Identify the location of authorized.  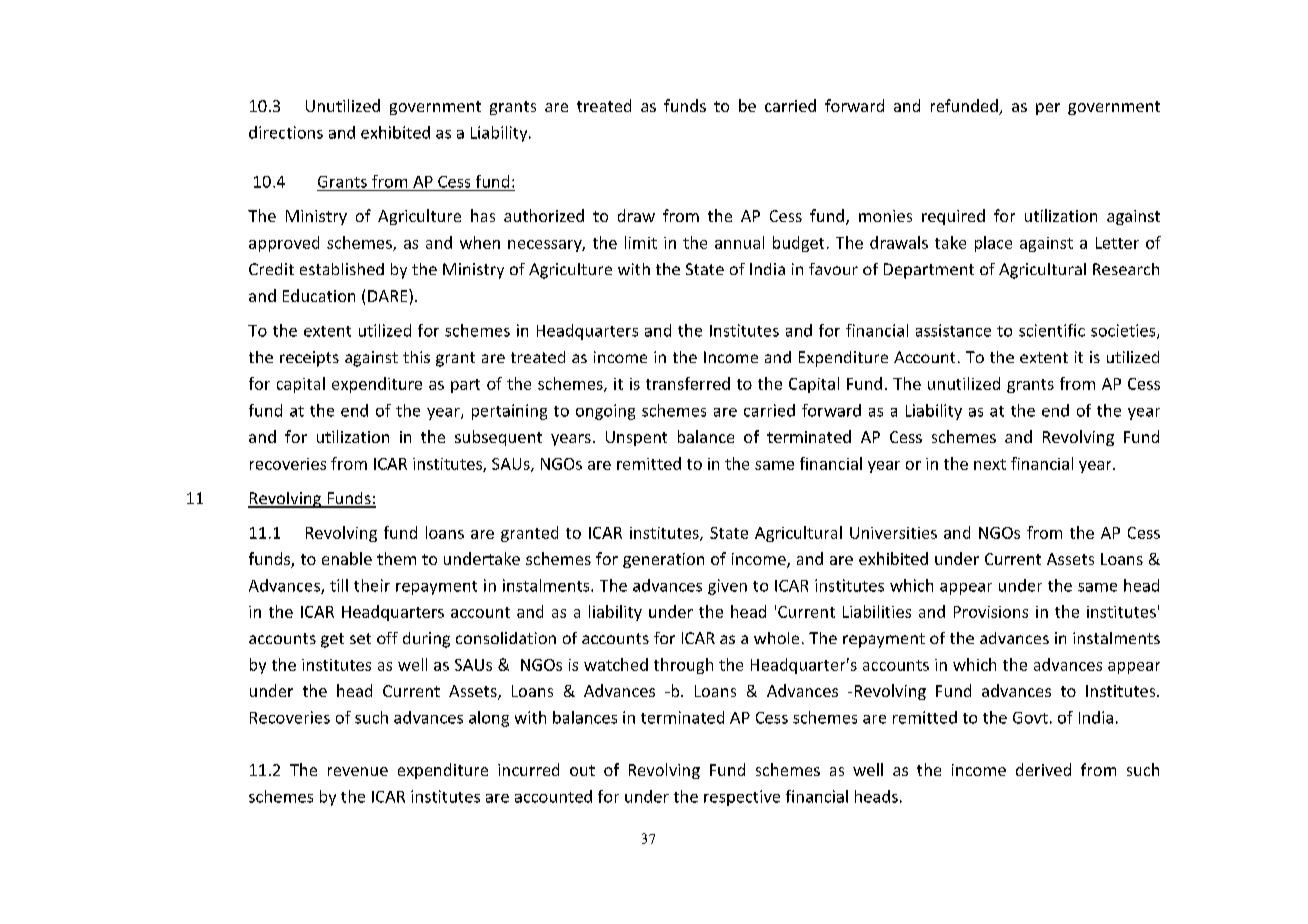
(544, 215).
